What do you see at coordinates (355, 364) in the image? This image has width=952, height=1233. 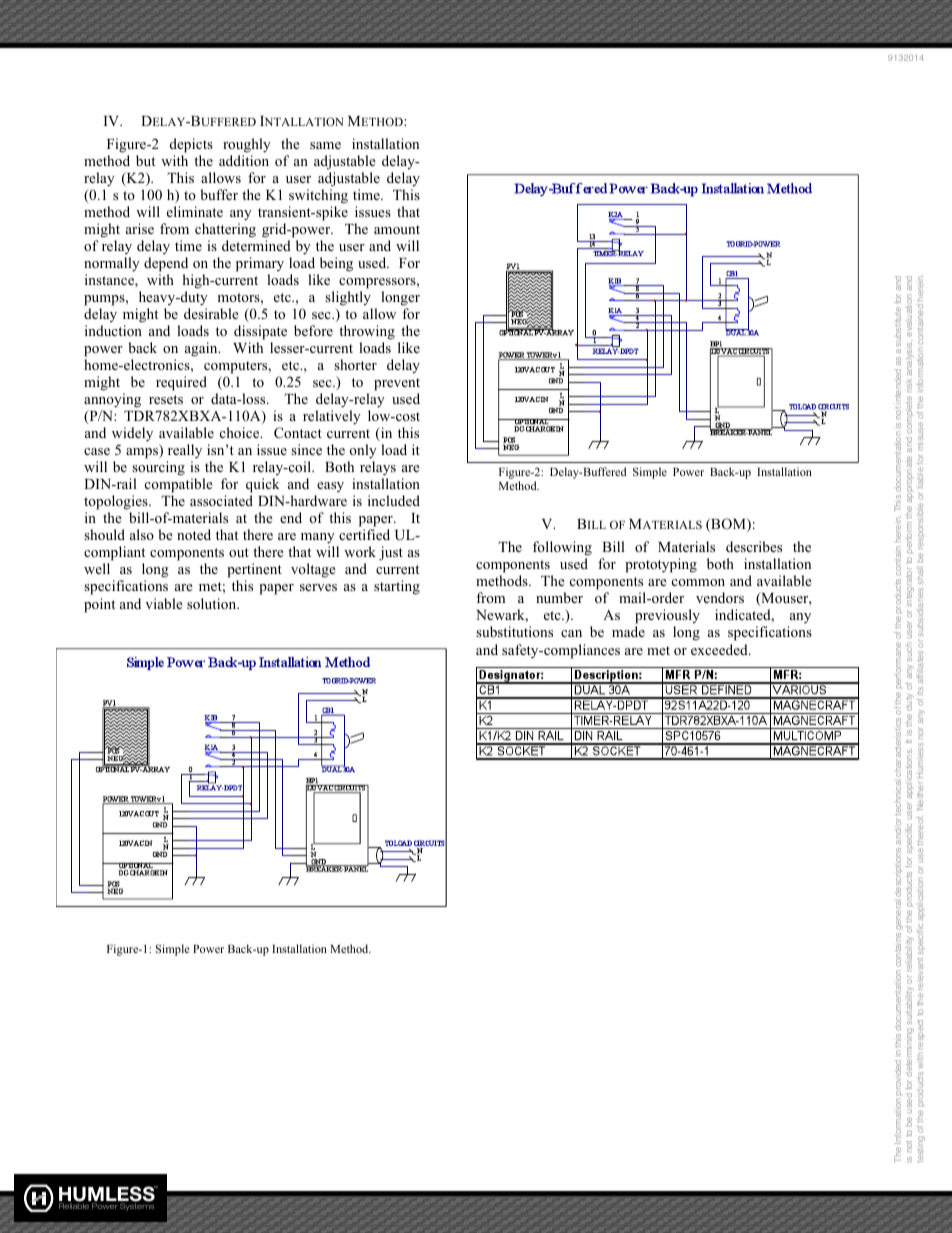 I see `shorter` at bounding box center [355, 364].
